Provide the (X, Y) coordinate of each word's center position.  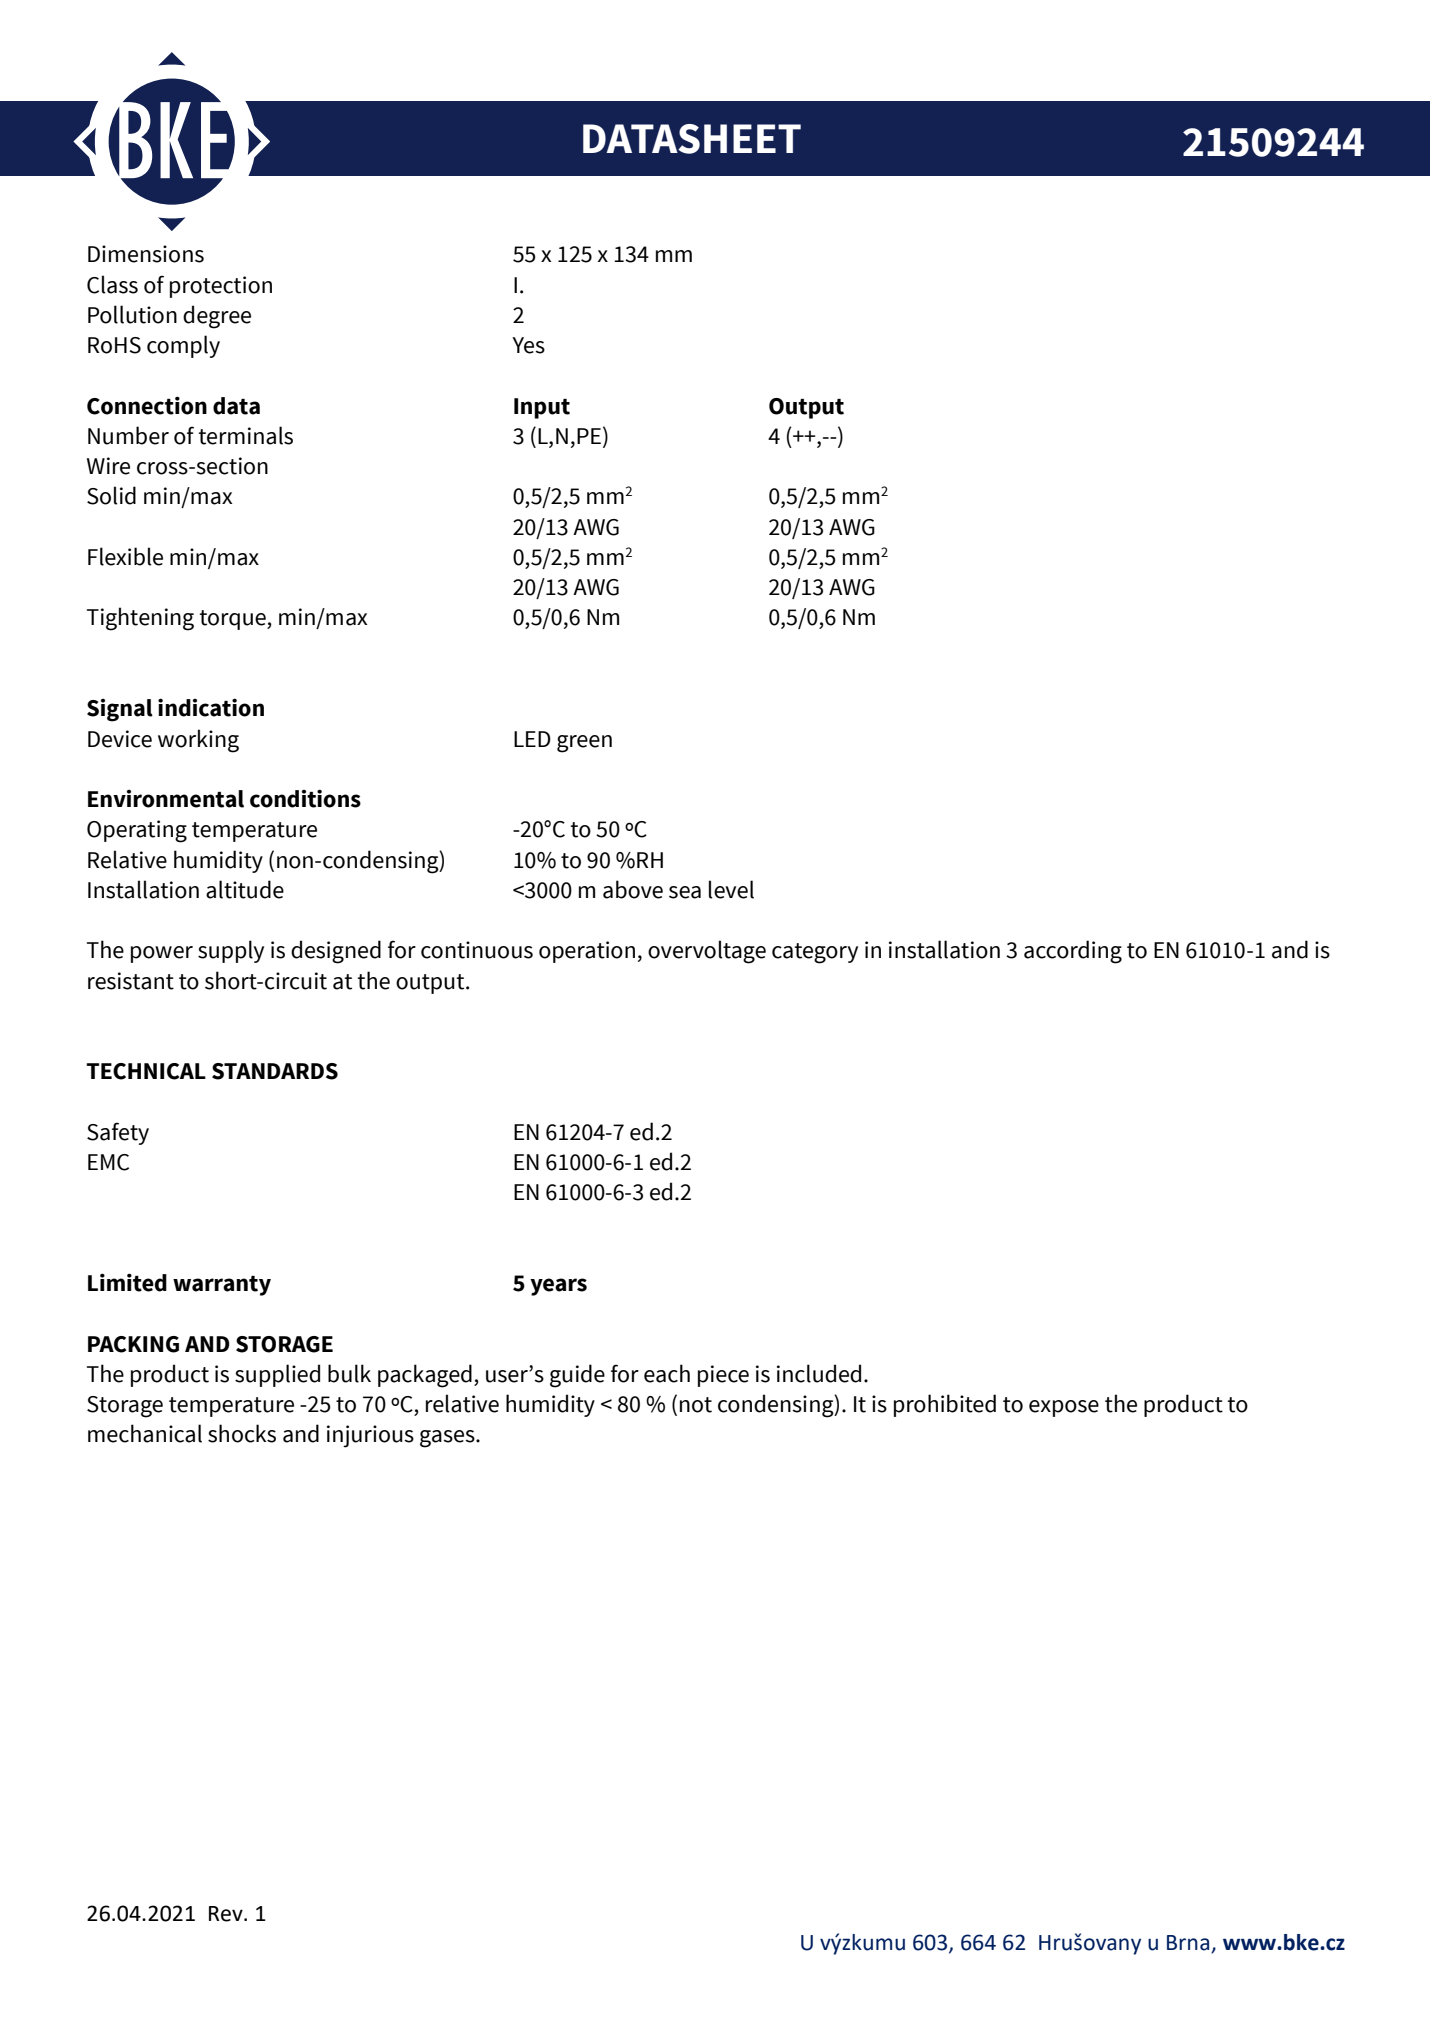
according (1073, 952)
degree (217, 317)
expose (1064, 1408)
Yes (528, 345)
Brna (1189, 1944)
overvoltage (707, 952)
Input (542, 408)
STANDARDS (275, 1071)
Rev (227, 1914)
